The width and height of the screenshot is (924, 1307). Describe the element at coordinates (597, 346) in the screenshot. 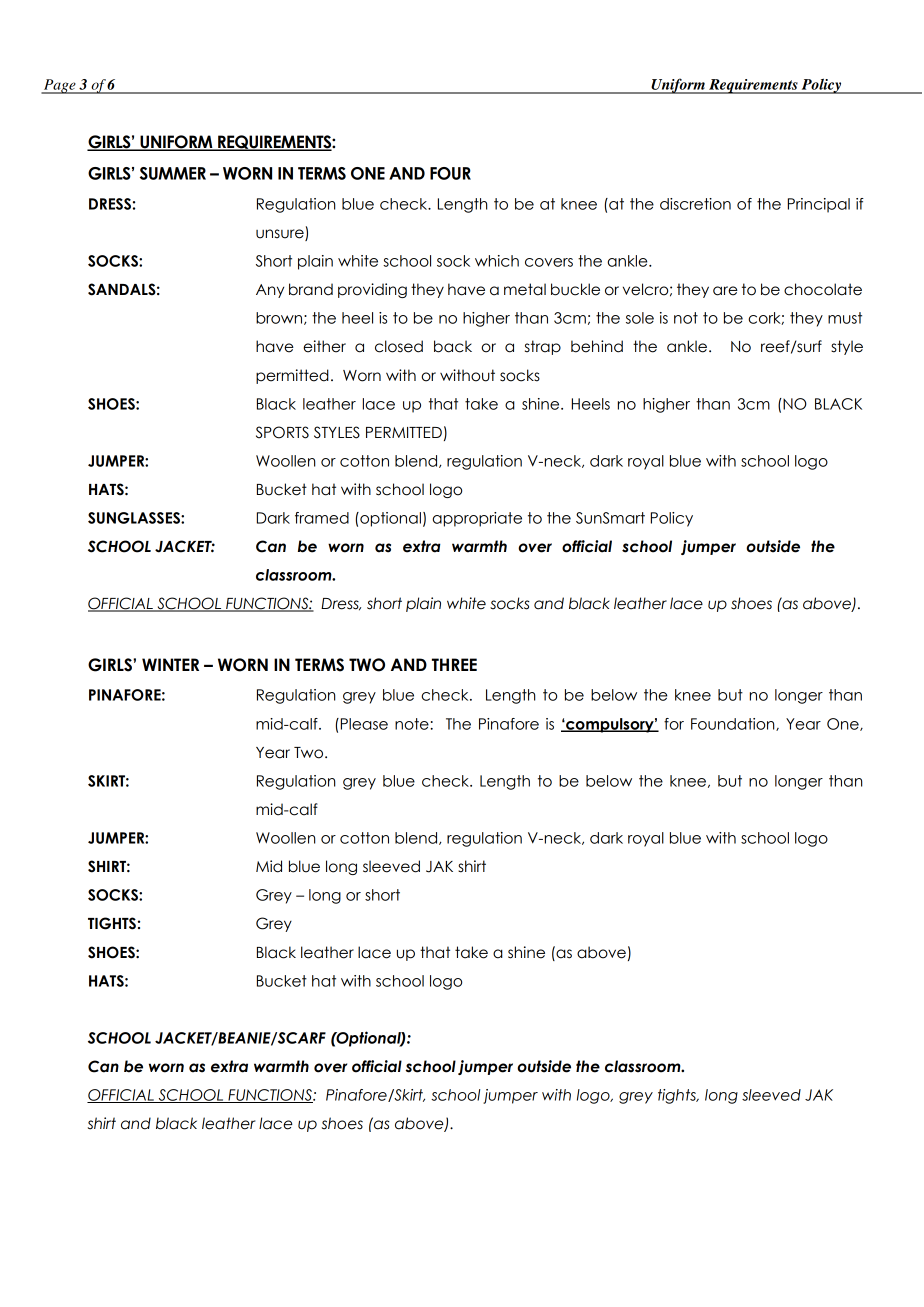

I see `behind` at that location.
